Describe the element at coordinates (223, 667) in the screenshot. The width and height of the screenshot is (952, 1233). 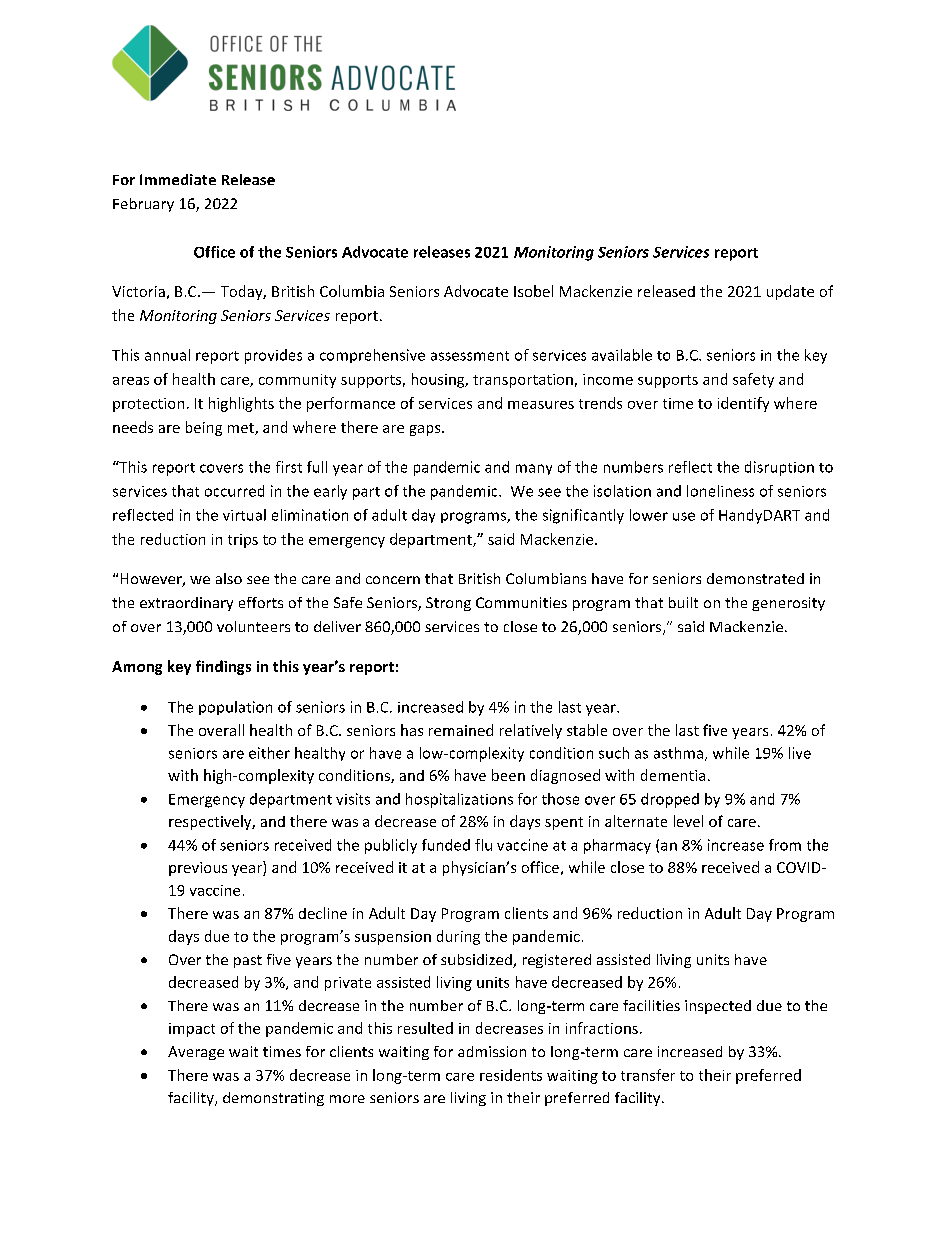
I see `findings` at that location.
